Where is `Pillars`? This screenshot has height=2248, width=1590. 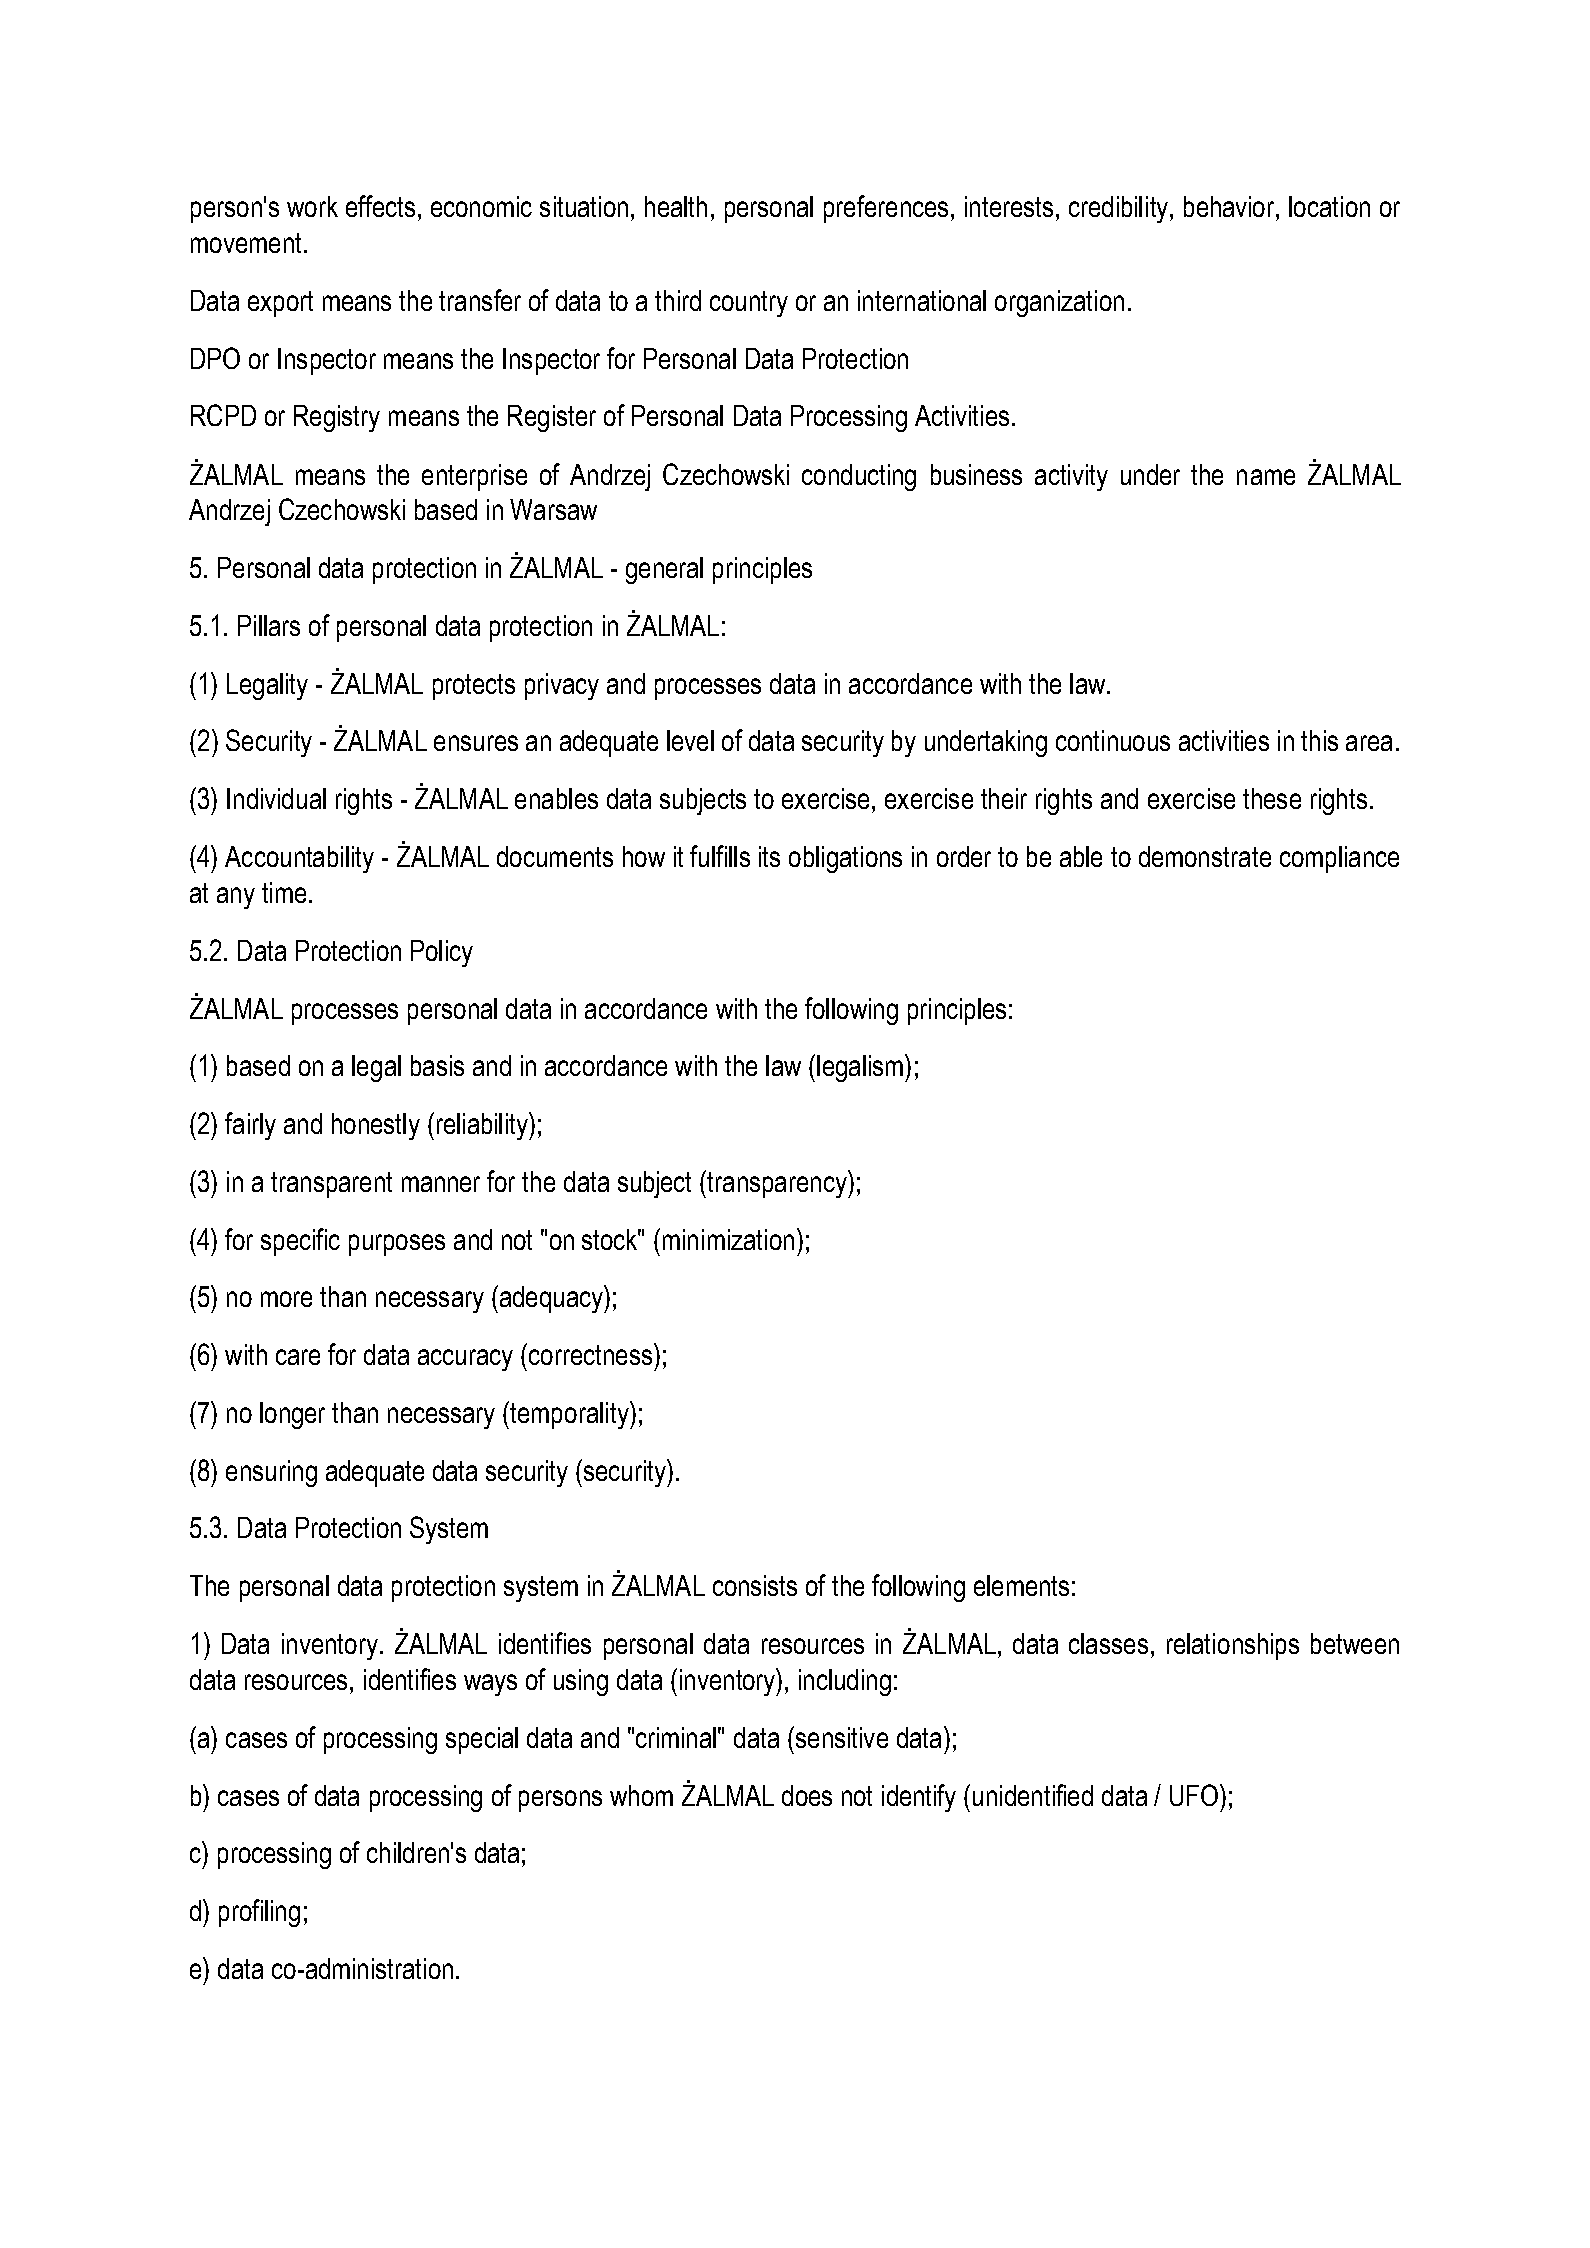
Pillars is located at coordinates (269, 625).
